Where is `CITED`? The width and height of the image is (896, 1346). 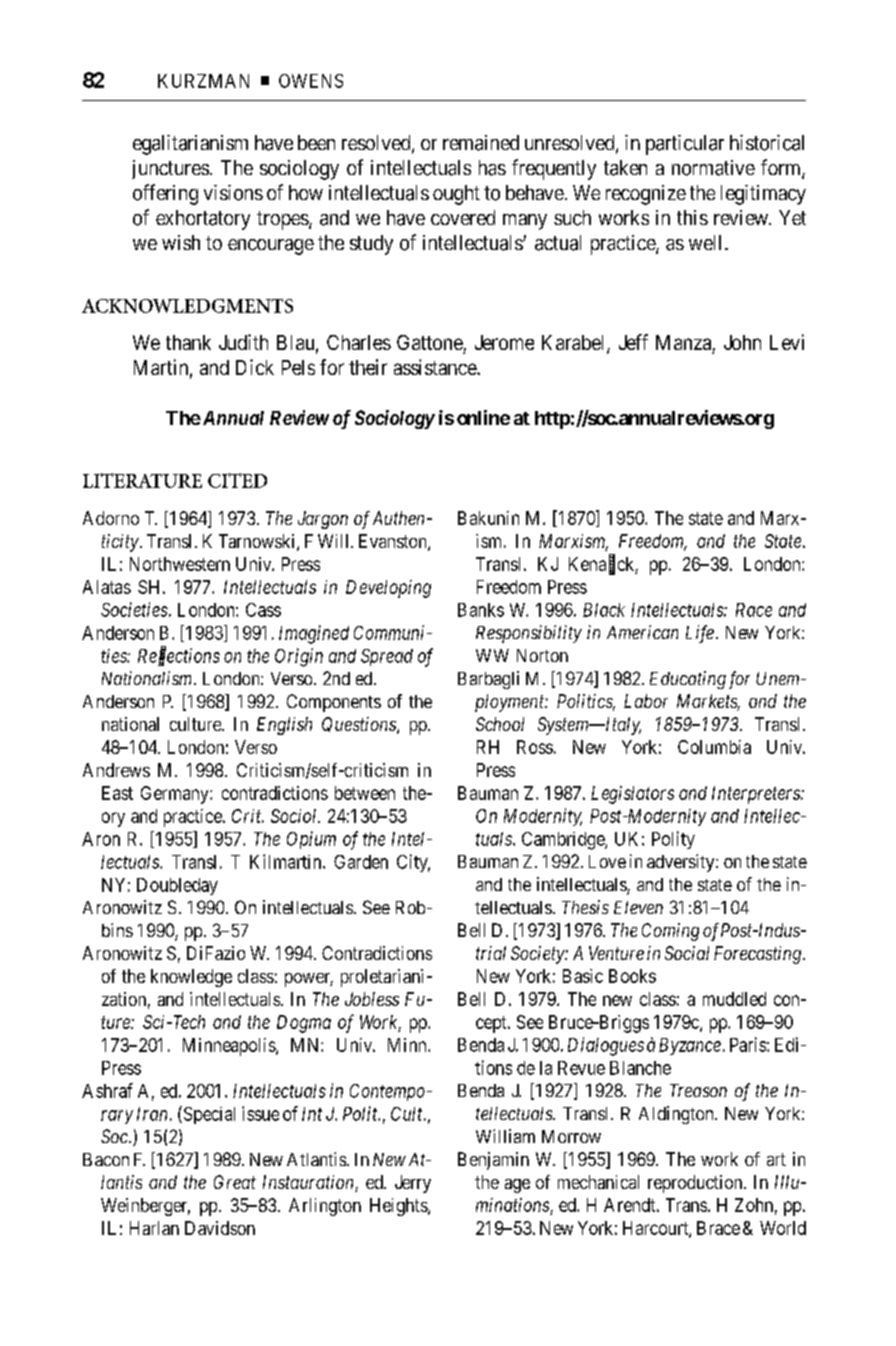
CITED is located at coordinates (237, 480).
